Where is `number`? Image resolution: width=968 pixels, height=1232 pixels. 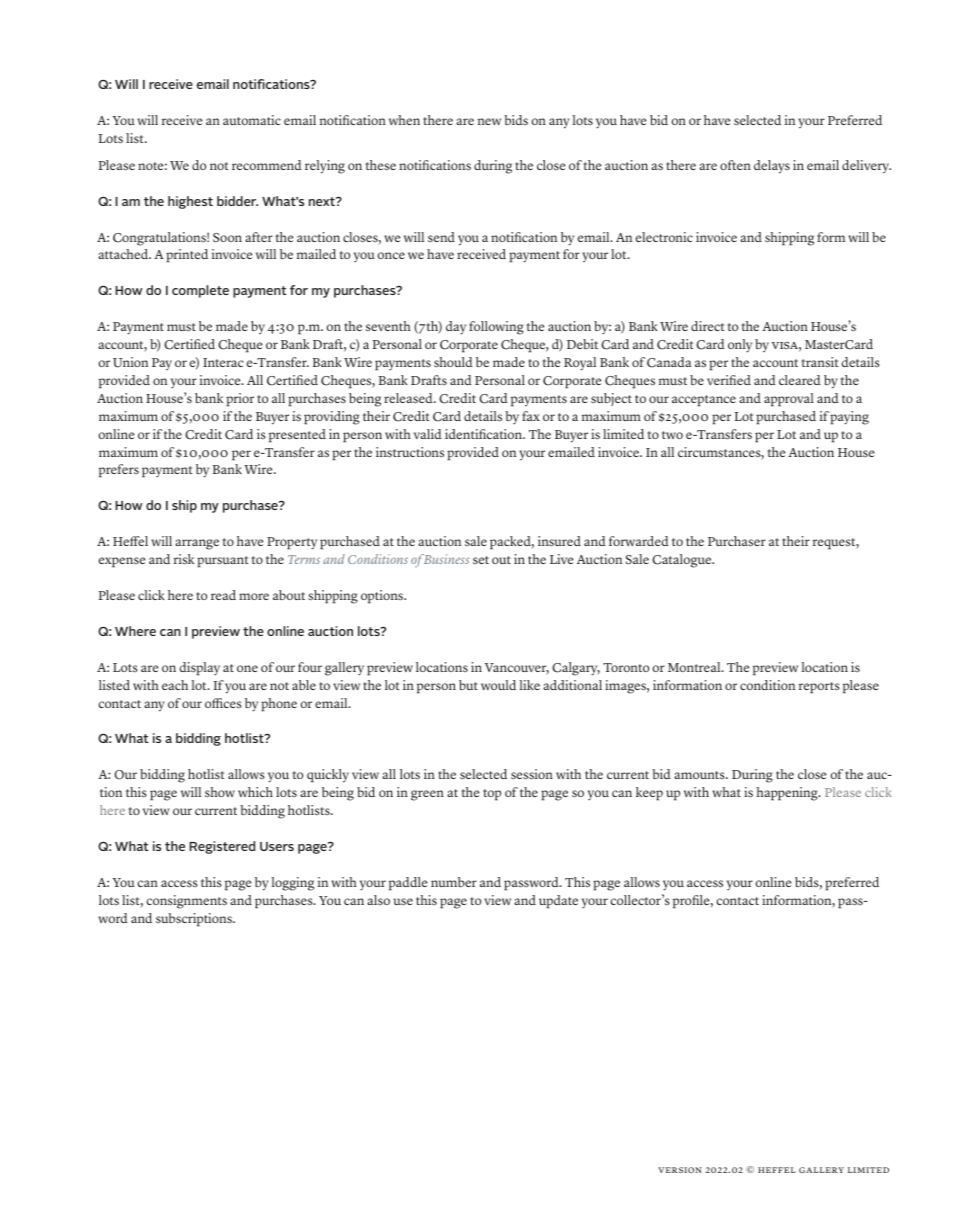 number is located at coordinates (454, 882).
